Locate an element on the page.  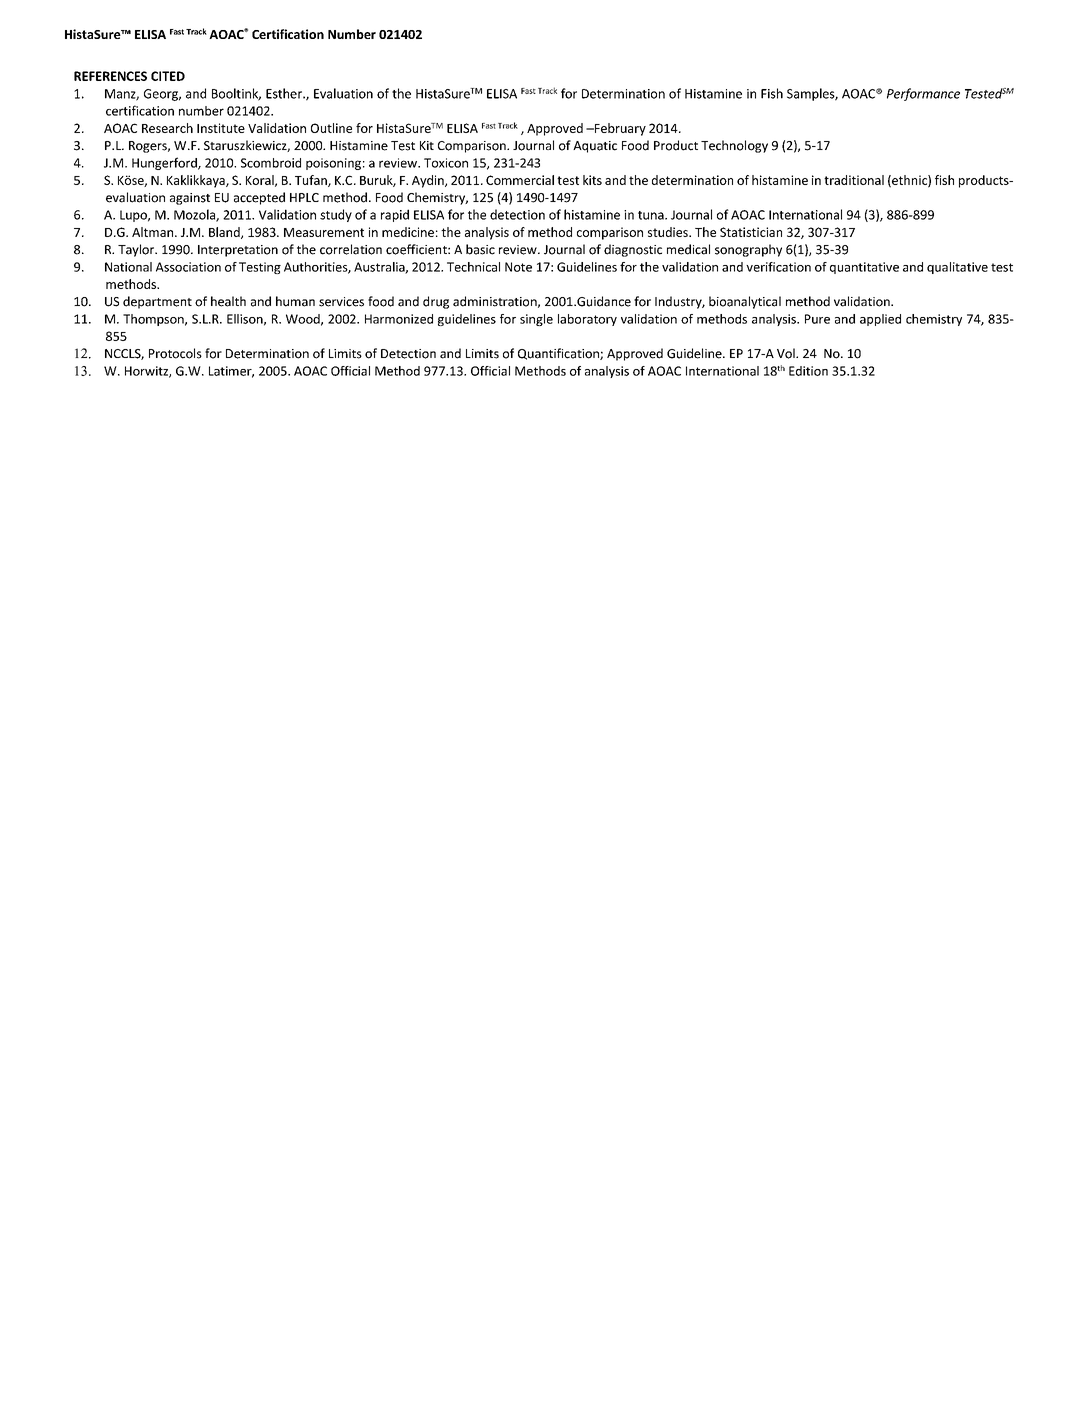
CITED is located at coordinates (168, 76).
